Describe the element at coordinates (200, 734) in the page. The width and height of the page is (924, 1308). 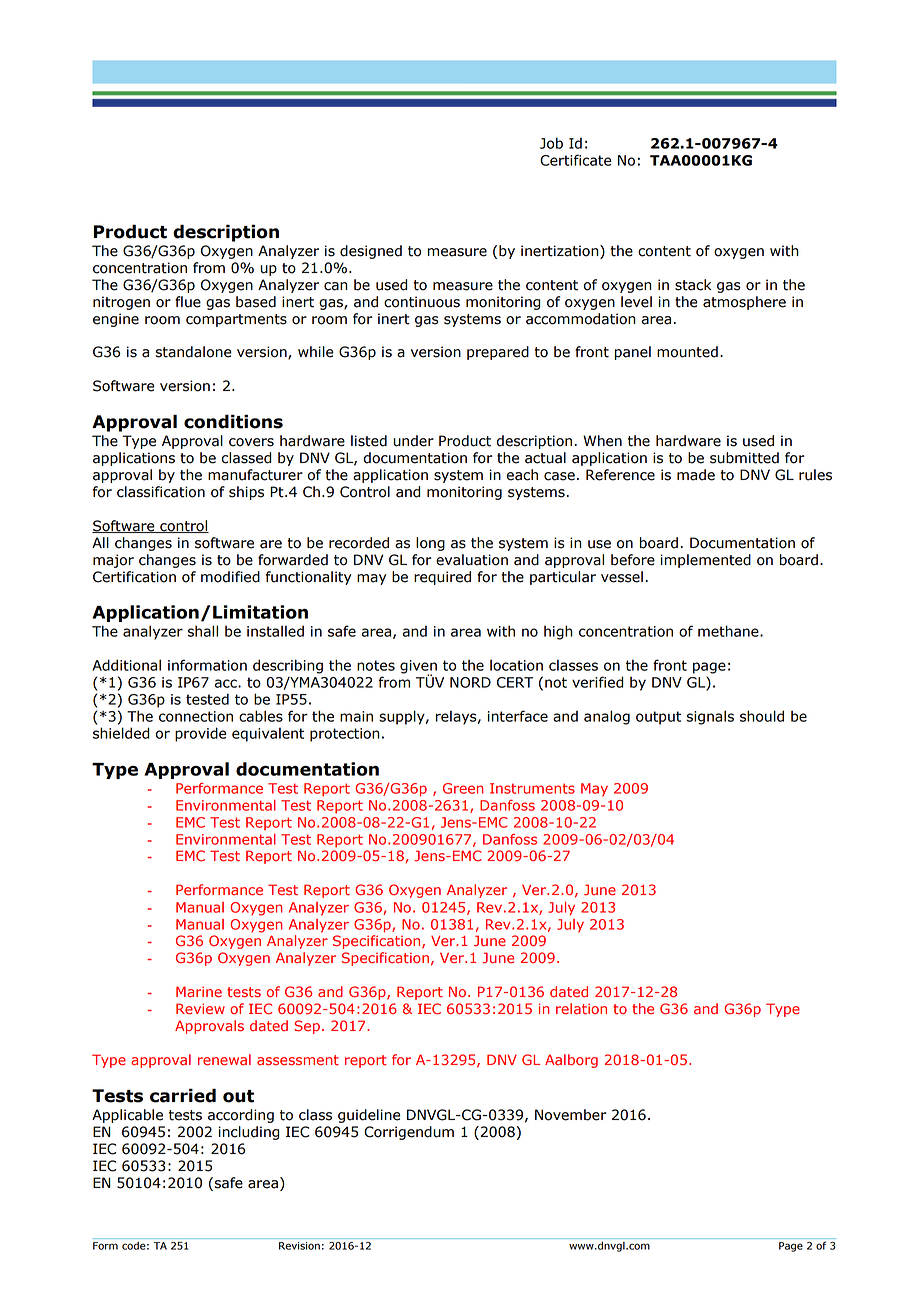
I see `provide` at that location.
